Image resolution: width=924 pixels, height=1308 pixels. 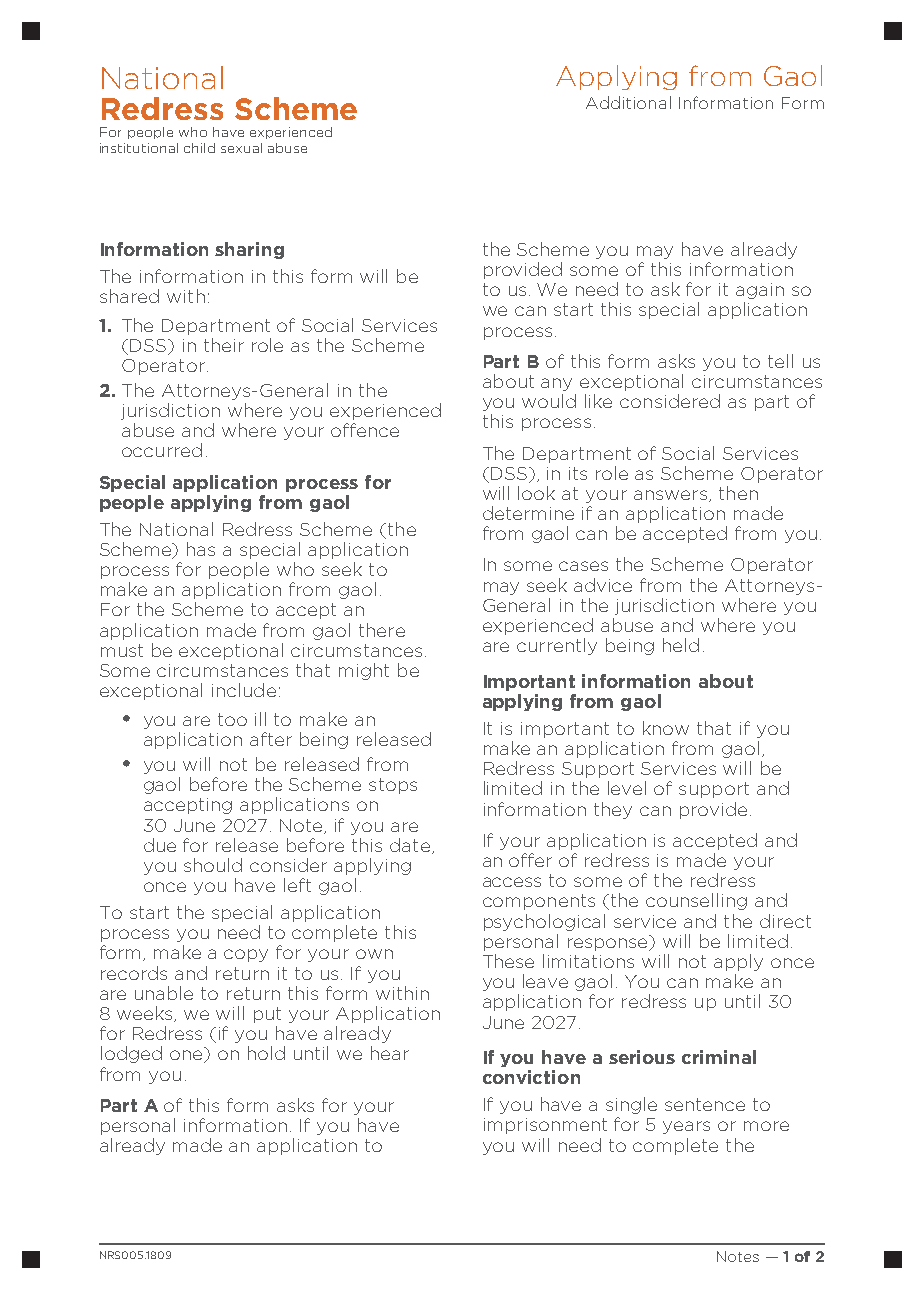 What do you see at coordinates (531, 1077) in the screenshot?
I see `conviction` at bounding box center [531, 1077].
